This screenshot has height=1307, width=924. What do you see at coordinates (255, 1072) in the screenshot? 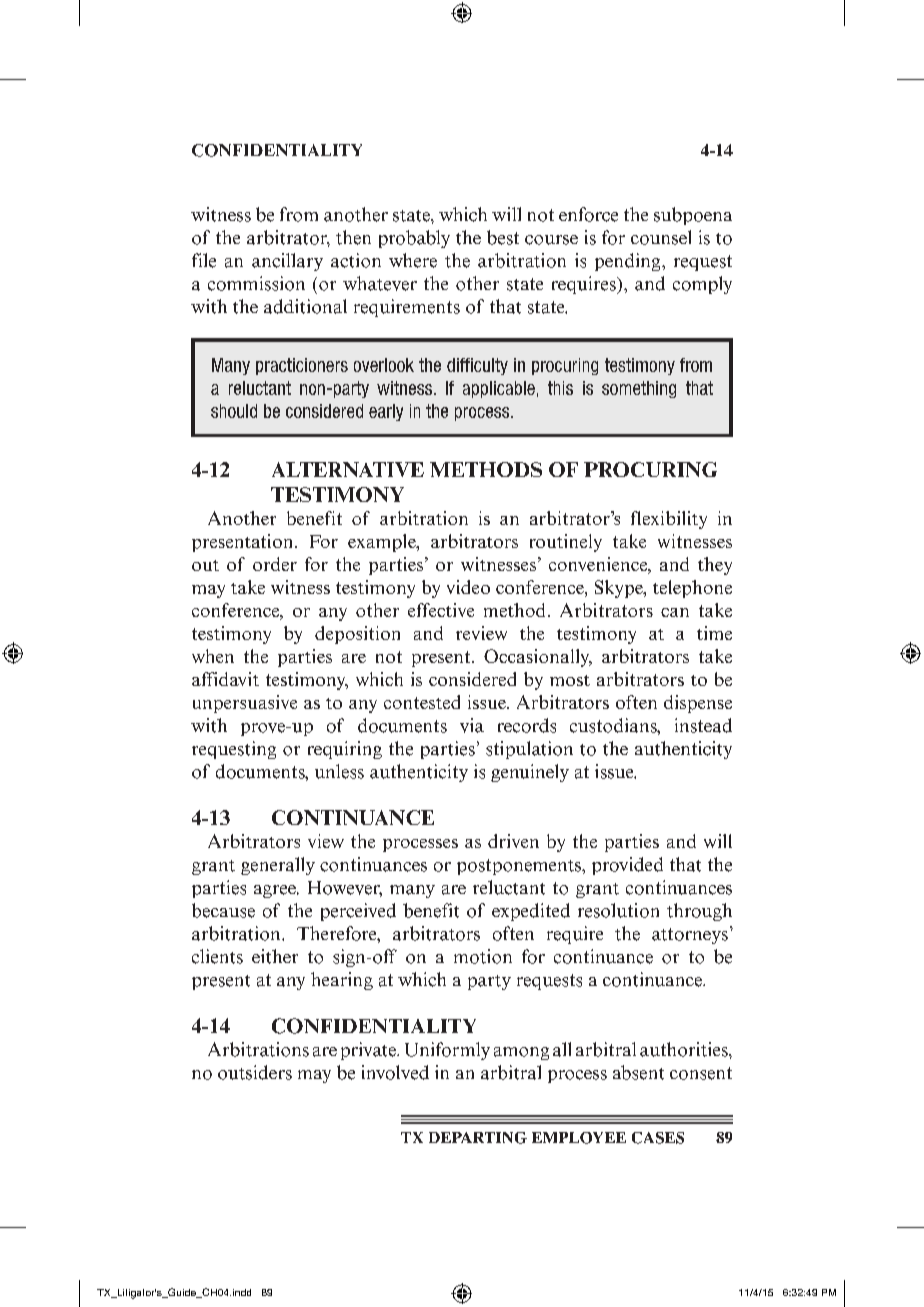
I see `outsiders` at bounding box center [255, 1072].
